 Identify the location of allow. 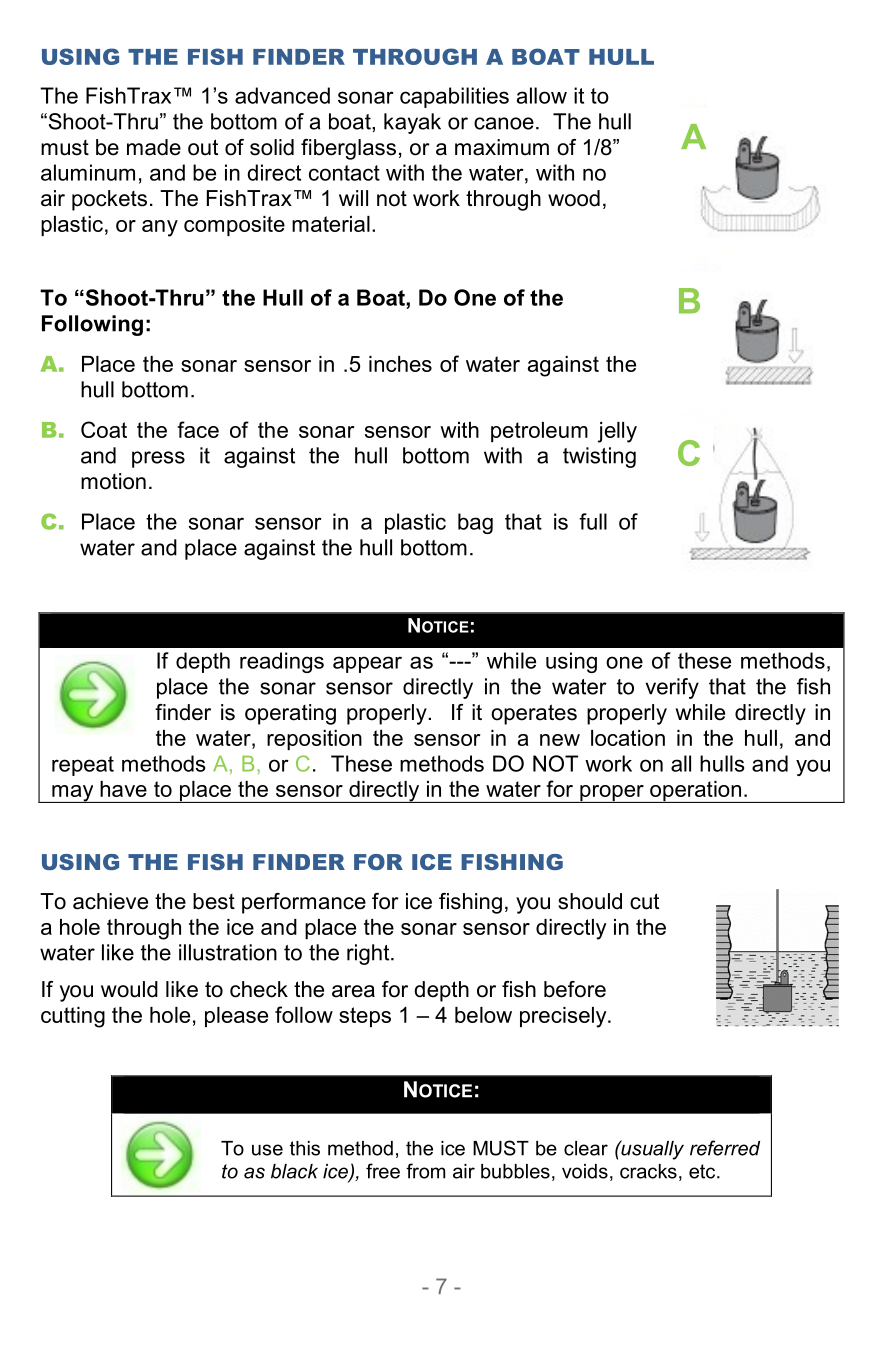
(542, 95).
